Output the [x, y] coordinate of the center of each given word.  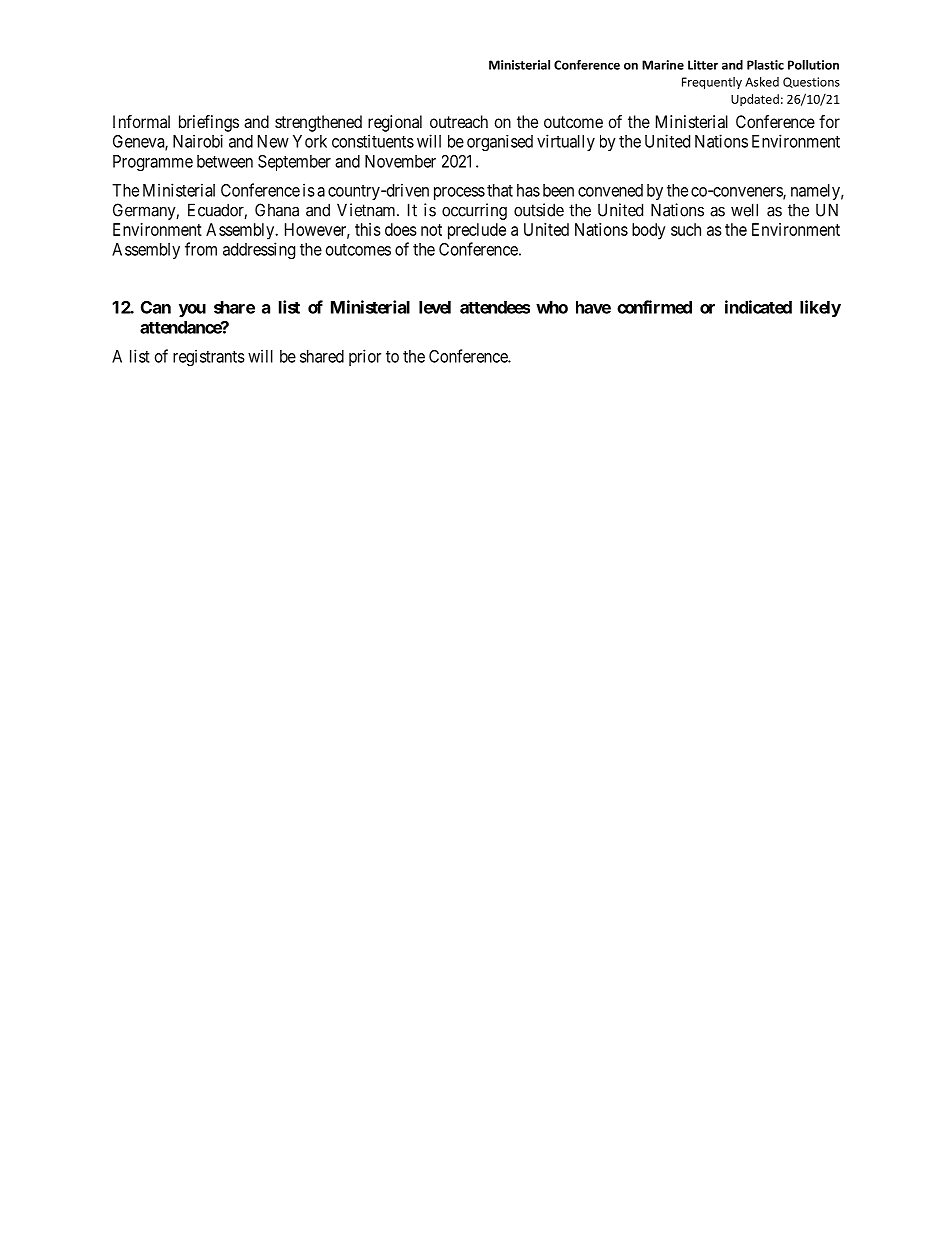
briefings [209, 123]
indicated [758, 307]
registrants [209, 357]
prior [365, 357]
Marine [663, 65]
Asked [762, 82]
